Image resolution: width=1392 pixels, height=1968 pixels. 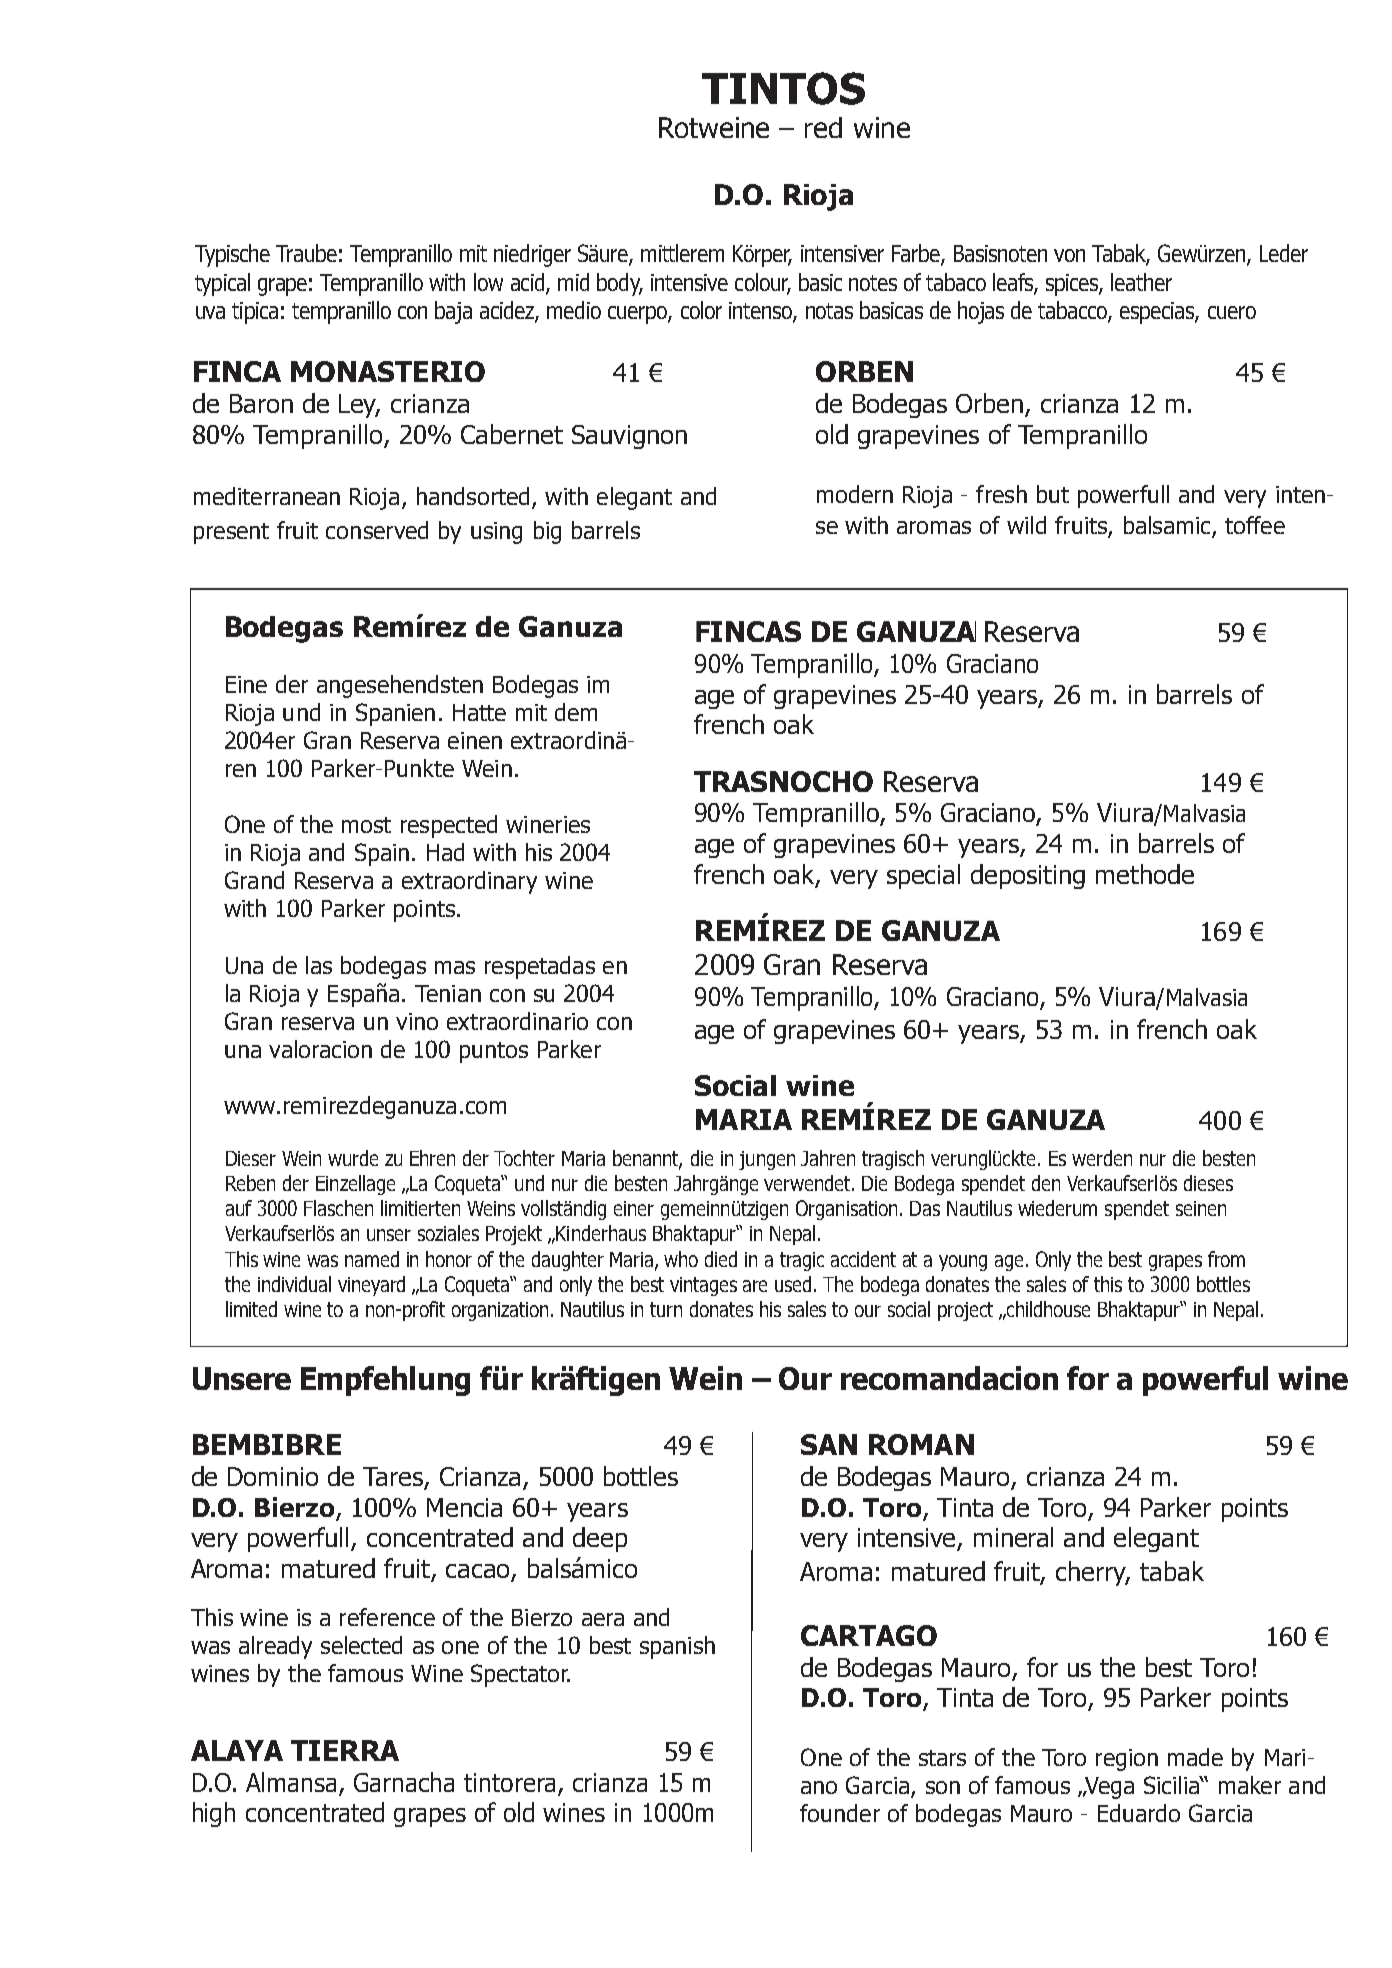 I want to click on color, so click(x=701, y=310).
